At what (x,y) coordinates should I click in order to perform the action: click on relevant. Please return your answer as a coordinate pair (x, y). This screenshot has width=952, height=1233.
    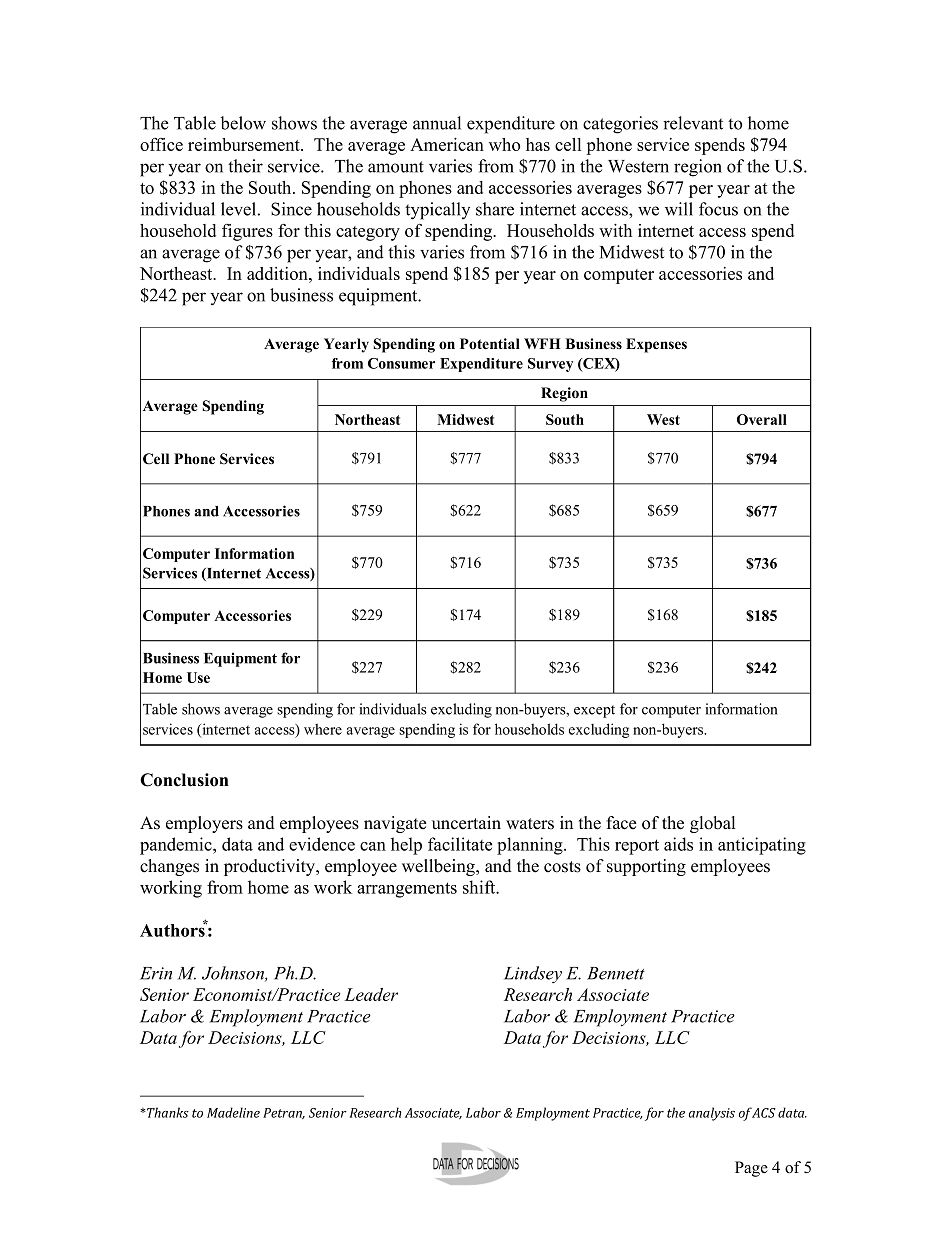
    Looking at the image, I should click on (693, 123).
